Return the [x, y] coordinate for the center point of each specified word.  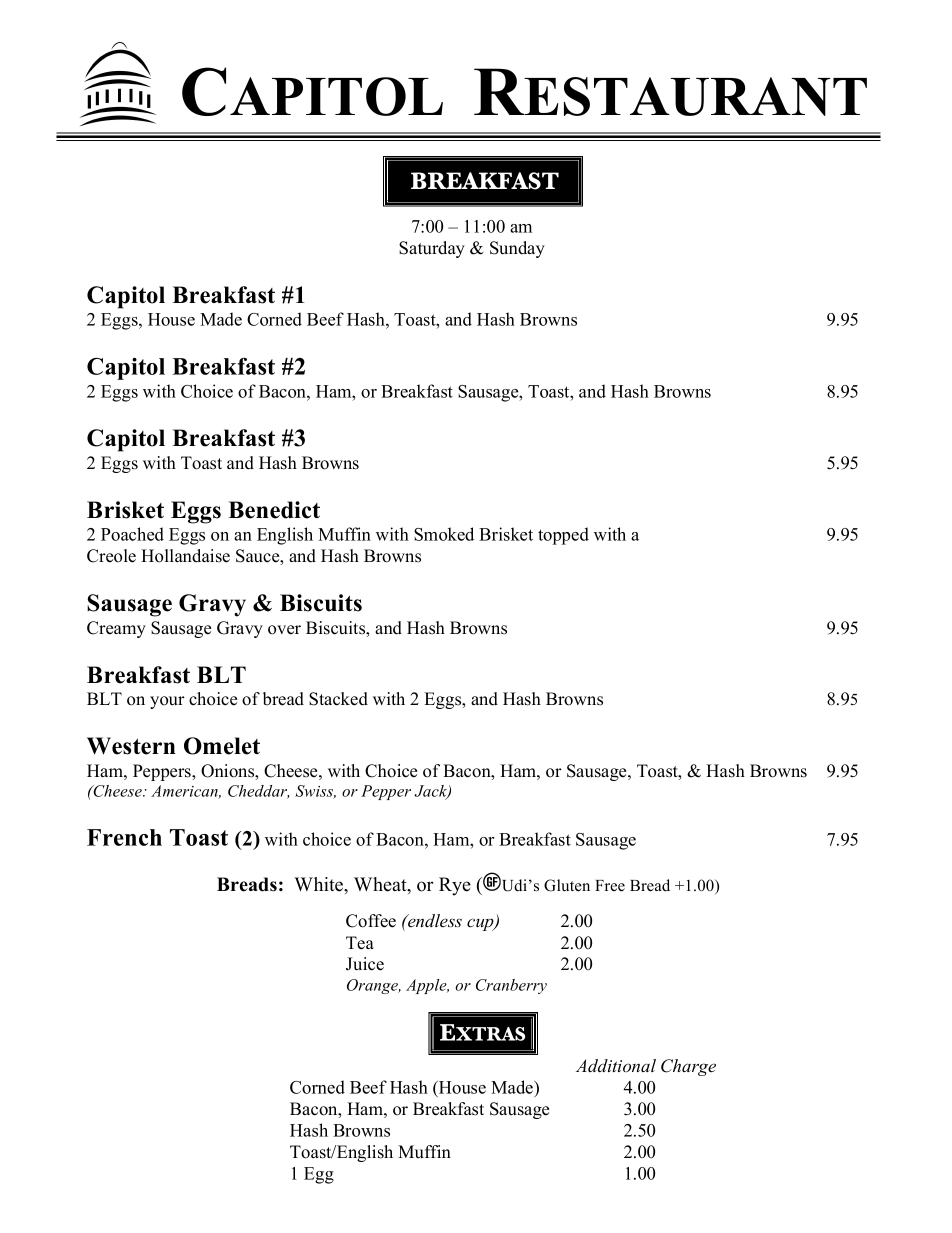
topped [563, 536]
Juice [365, 964]
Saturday [432, 249]
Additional [616, 1065]
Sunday [517, 249]
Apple [427, 986]
